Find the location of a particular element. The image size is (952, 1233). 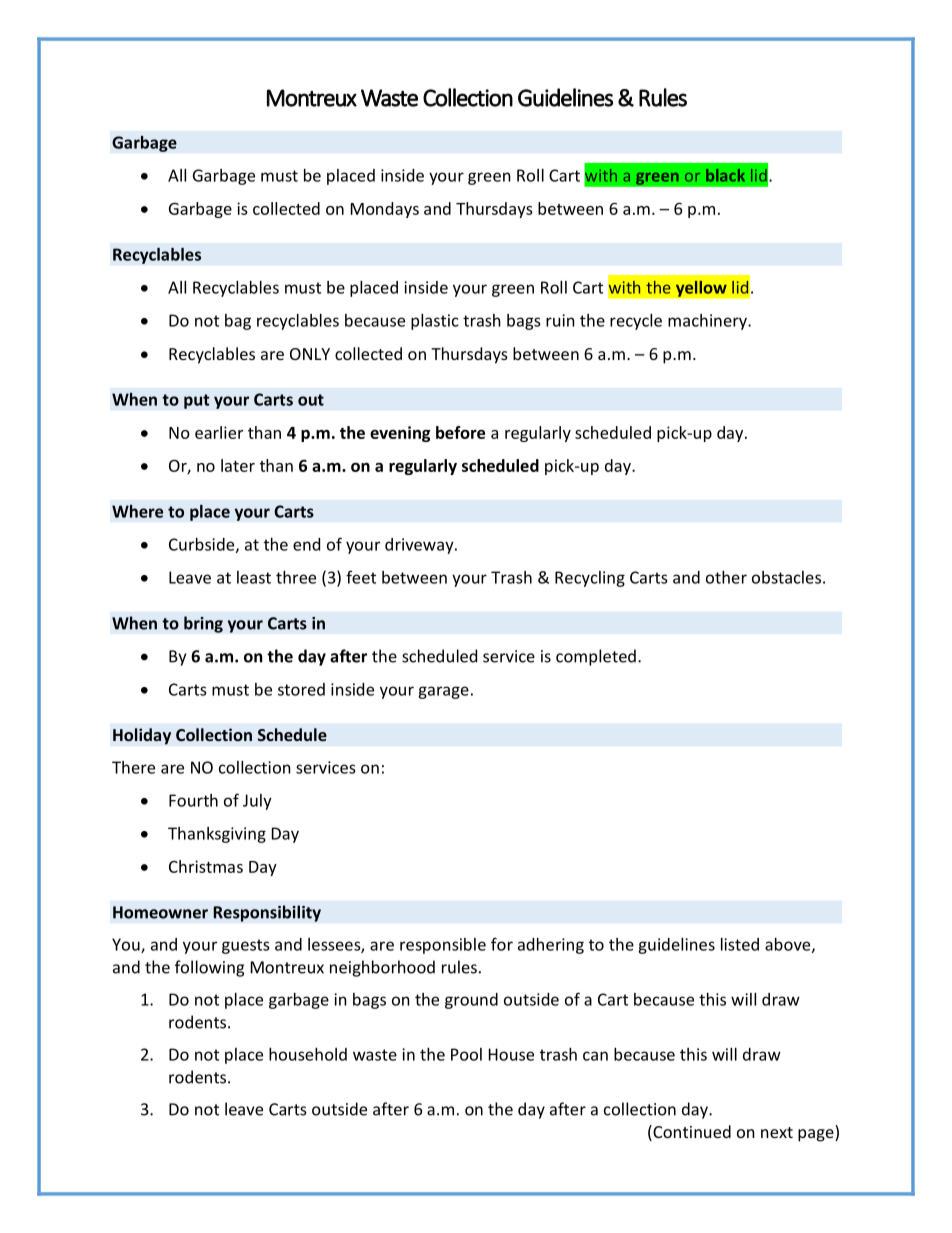

garage is located at coordinates (443, 692).
